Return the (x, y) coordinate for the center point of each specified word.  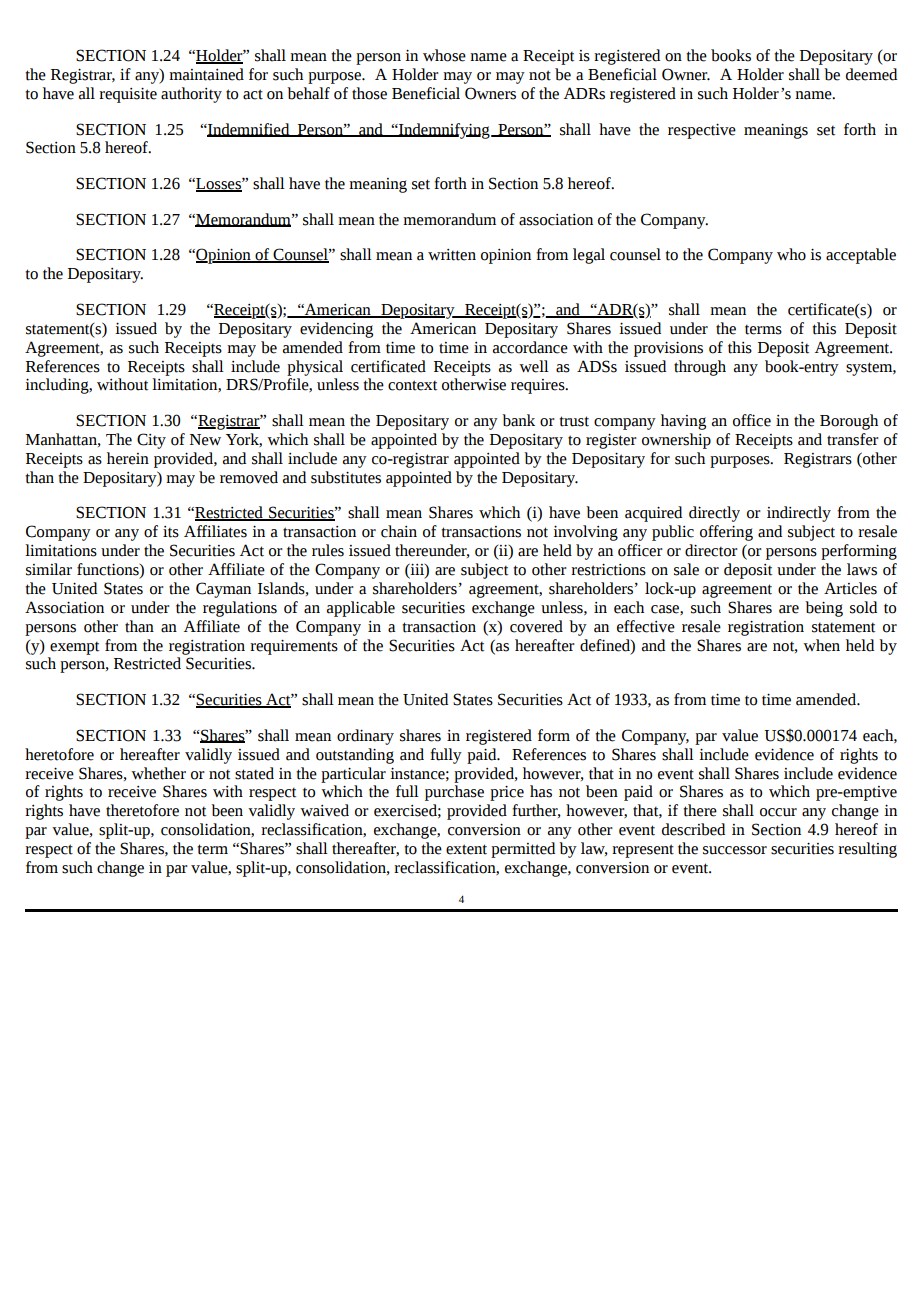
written (452, 255)
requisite (128, 95)
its (171, 532)
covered (536, 626)
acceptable (861, 256)
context (412, 385)
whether (158, 773)
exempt (74, 648)
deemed (871, 74)
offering (726, 533)
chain (399, 531)
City (151, 441)
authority (191, 95)
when (821, 645)
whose (444, 55)
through (700, 368)
